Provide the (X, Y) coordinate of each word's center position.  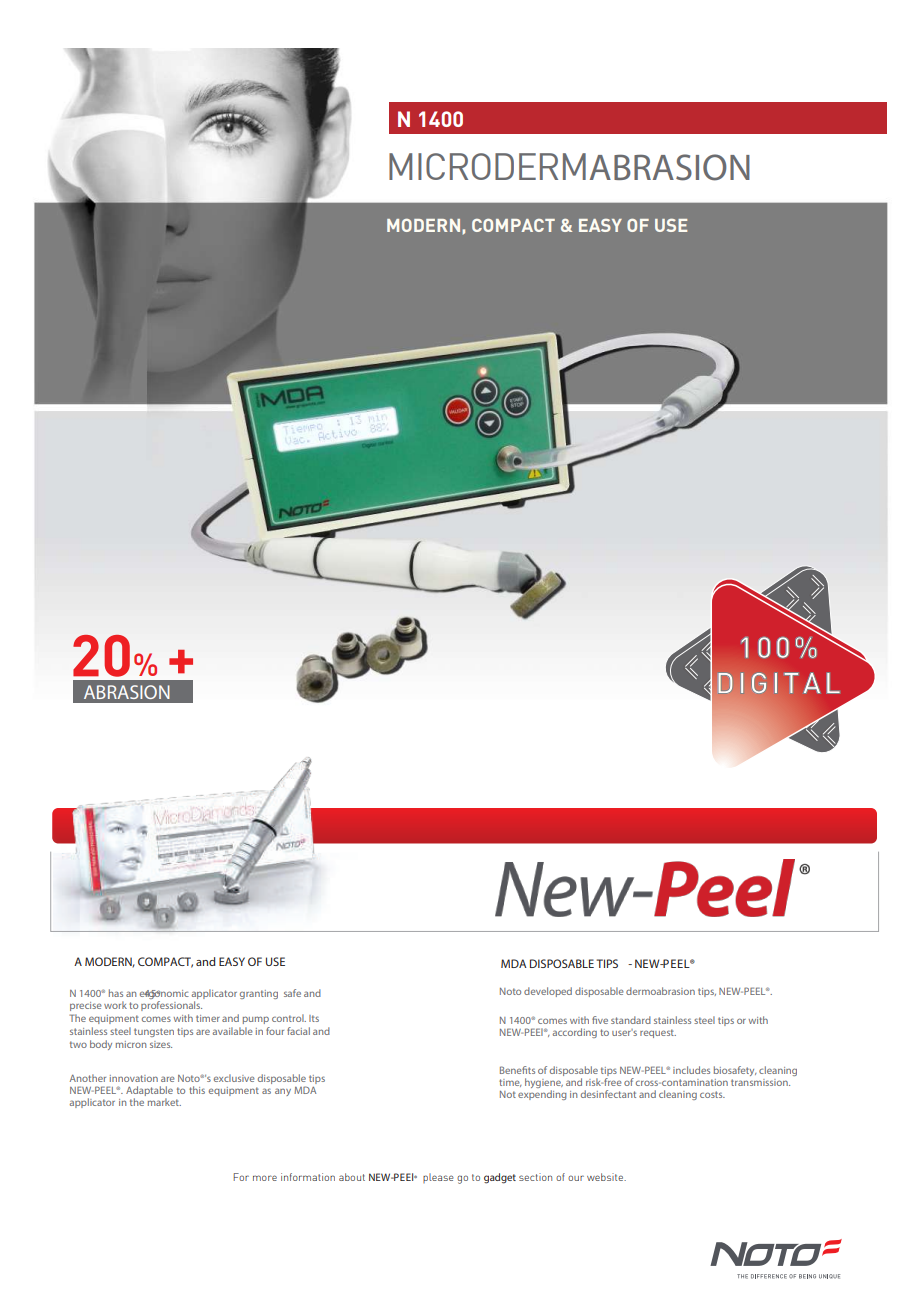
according (575, 1033)
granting (259, 994)
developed (548, 992)
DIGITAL (779, 683)
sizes (161, 1044)
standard (631, 1020)
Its (314, 1018)
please (438, 1178)
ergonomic (164, 994)
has (116, 993)
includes (691, 1070)
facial (298, 1031)
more (265, 1178)
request (658, 1033)
